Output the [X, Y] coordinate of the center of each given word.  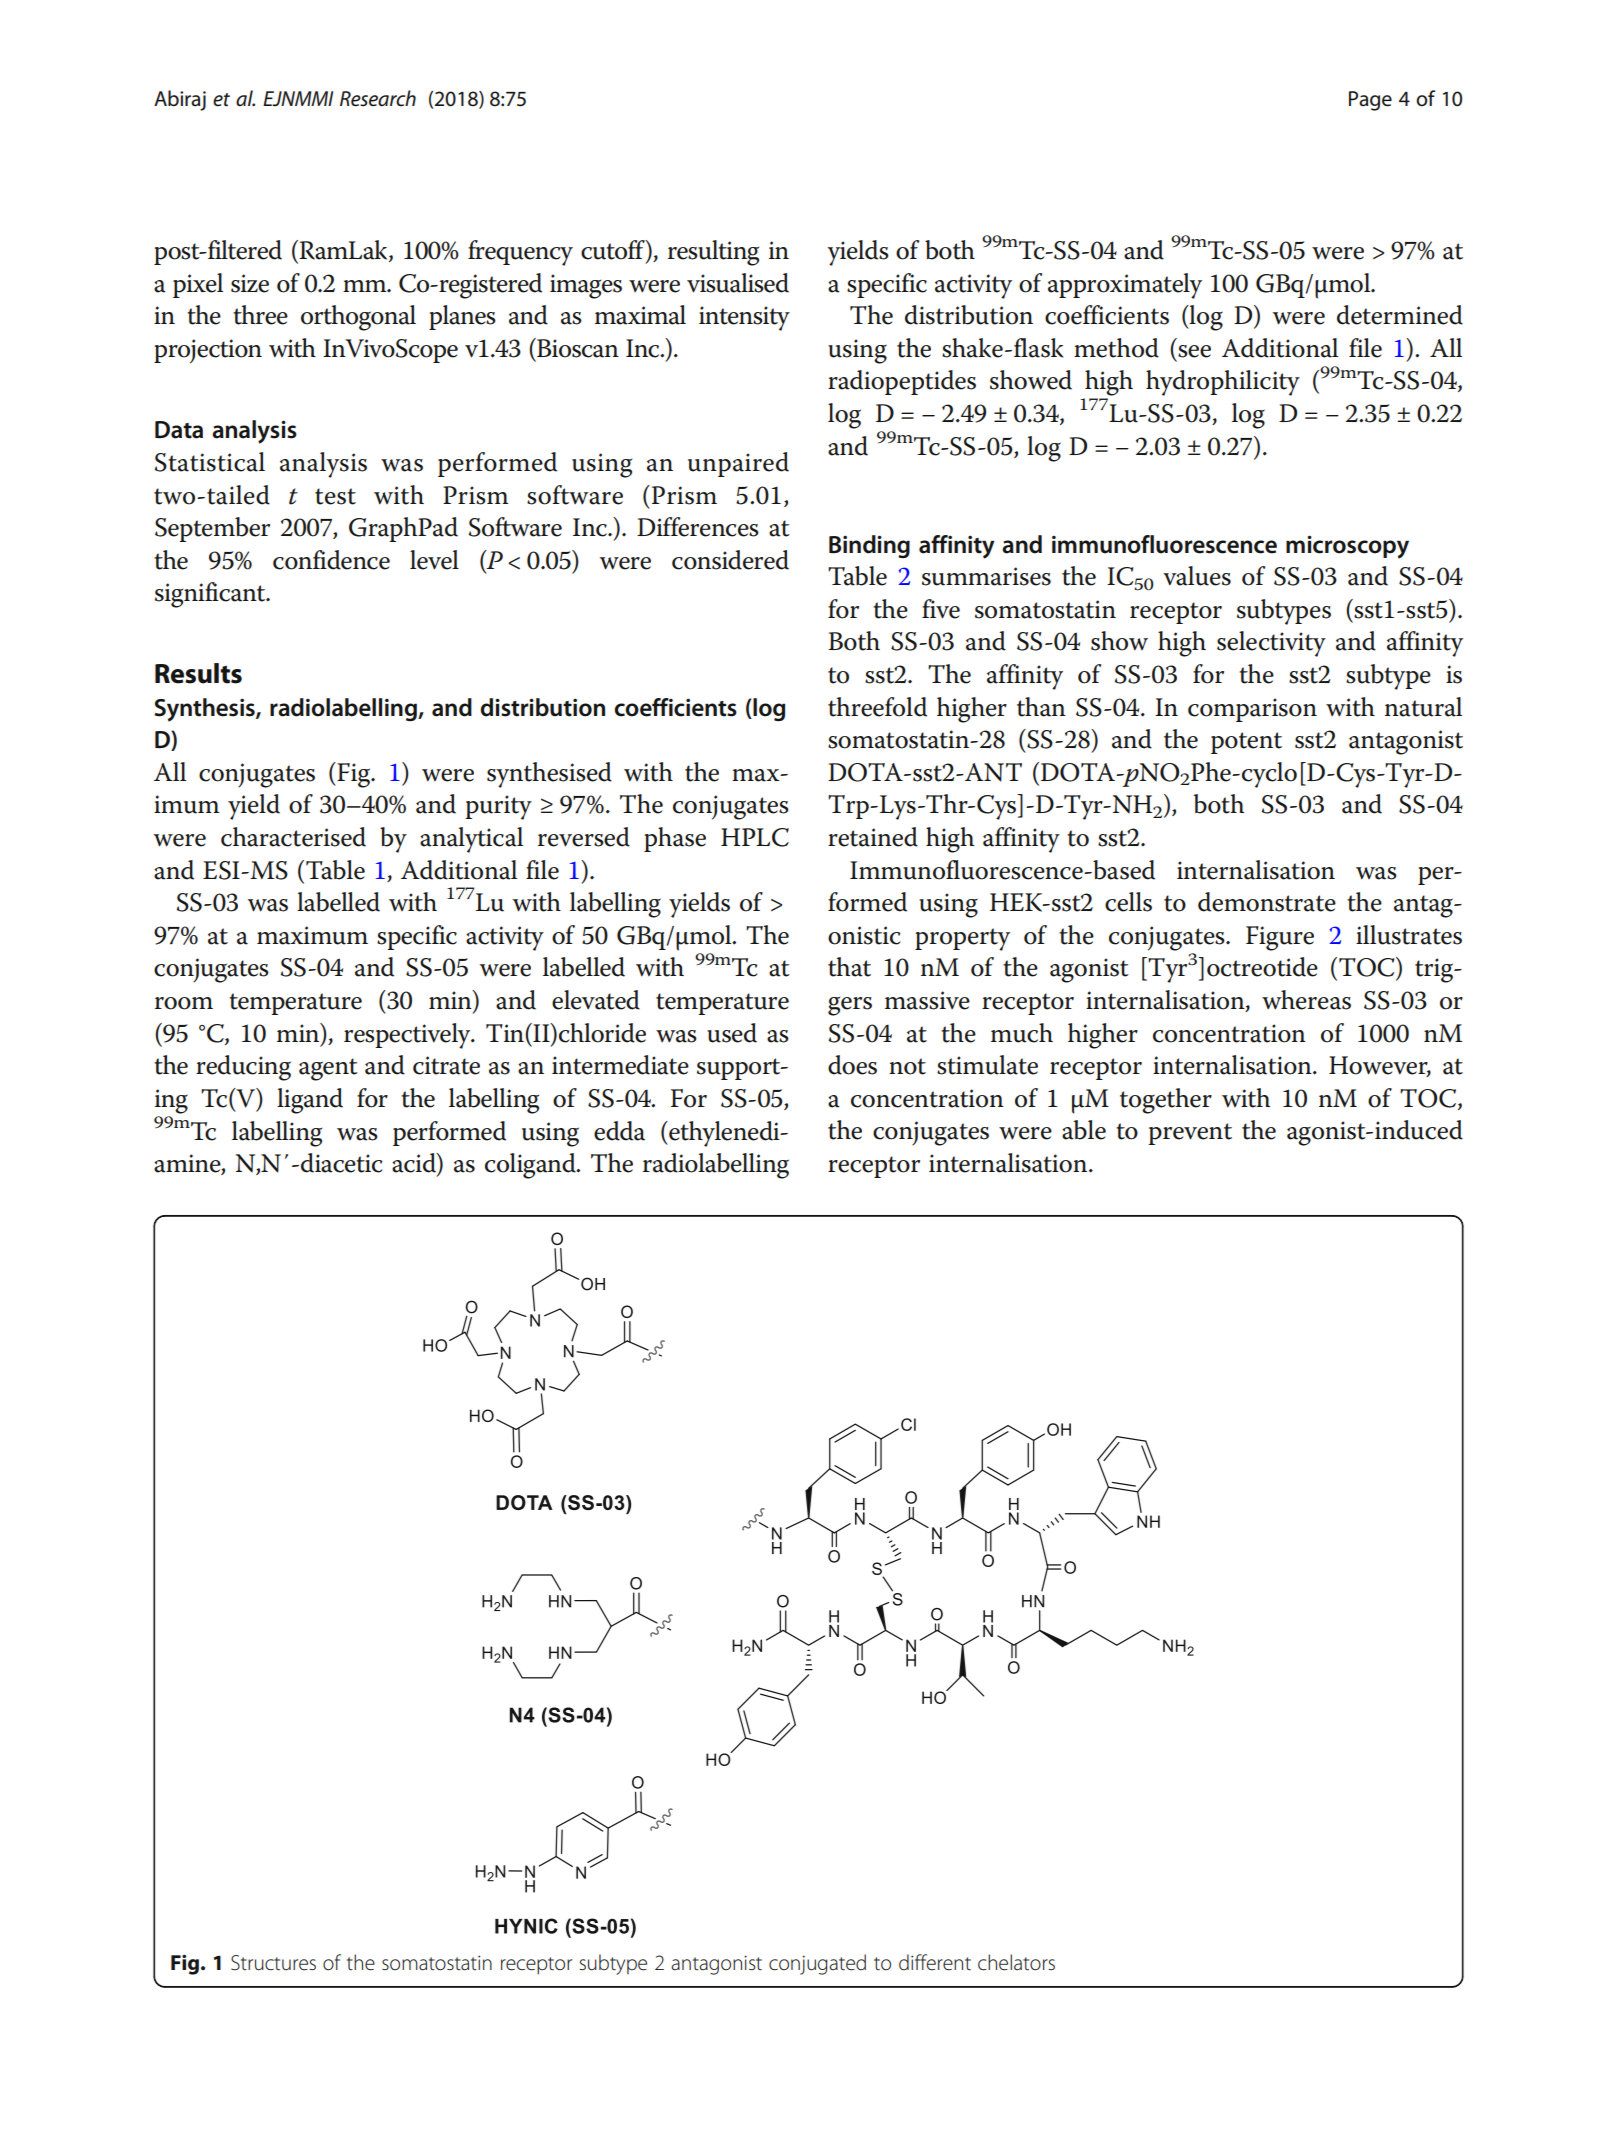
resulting [713, 253]
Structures [273, 1963]
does [852, 1065]
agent [328, 1069]
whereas [1306, 1000]
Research [378, 98]
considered [730, 560]
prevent [1190, 1134]
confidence [331, 560]
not [907, 1066]
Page [1370, 101]
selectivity [1271, 644]
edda [619, 1131]
